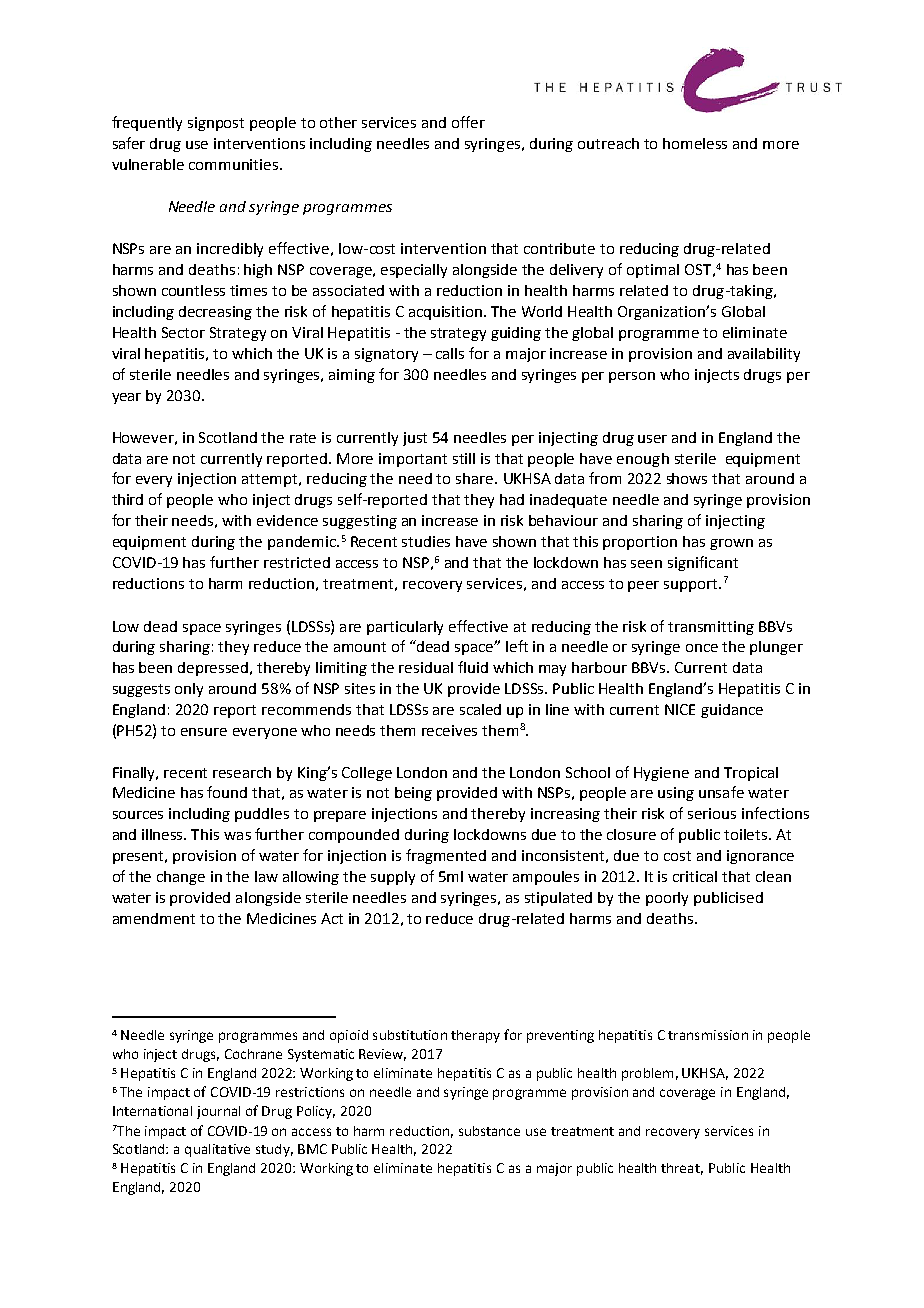 This document has height=1308, width=924. I want to click on offer, so click(468, 122).
